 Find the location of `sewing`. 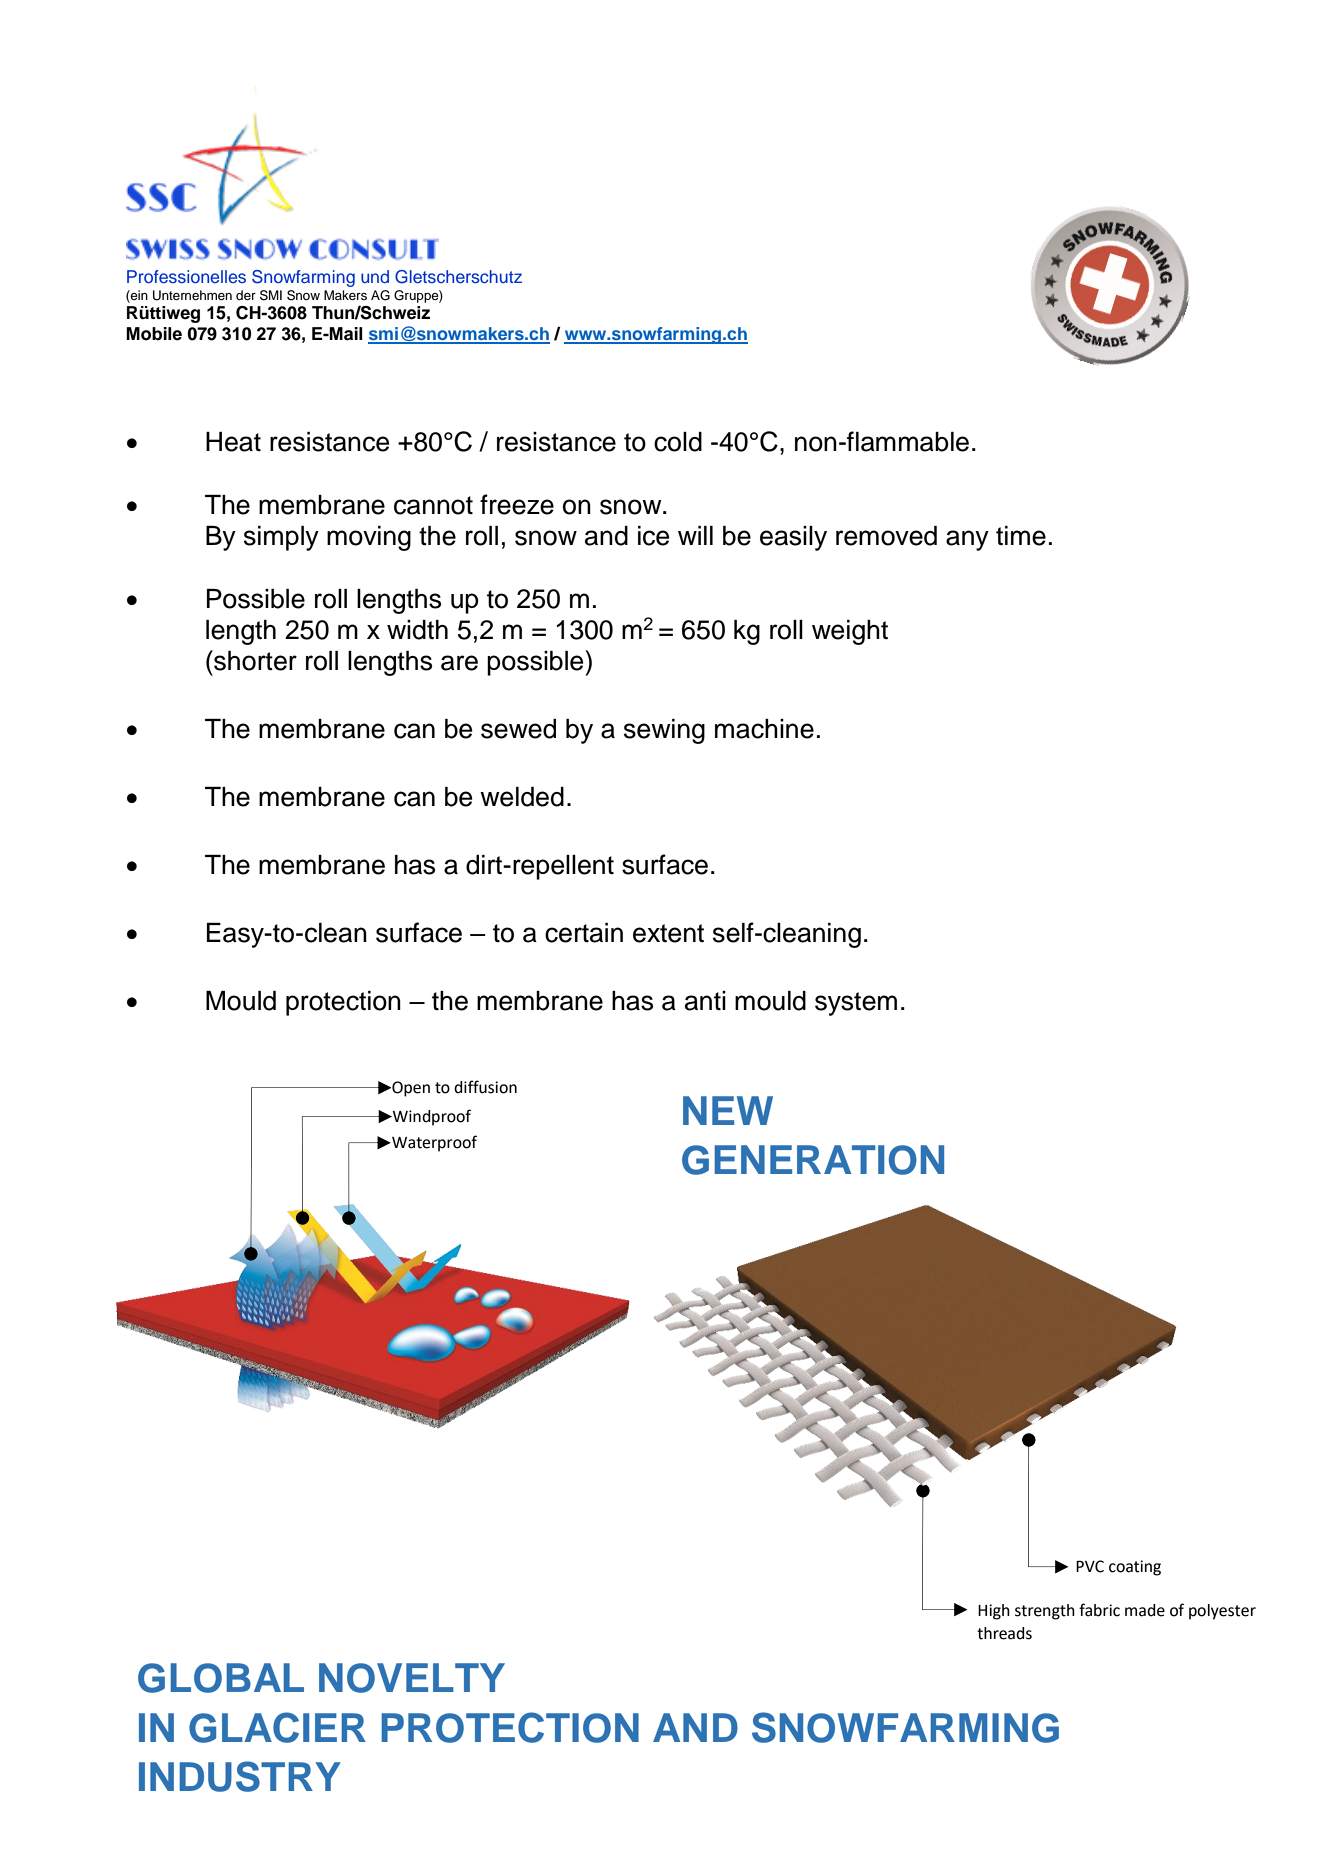

sewing is located at coordinates (664, 731).
